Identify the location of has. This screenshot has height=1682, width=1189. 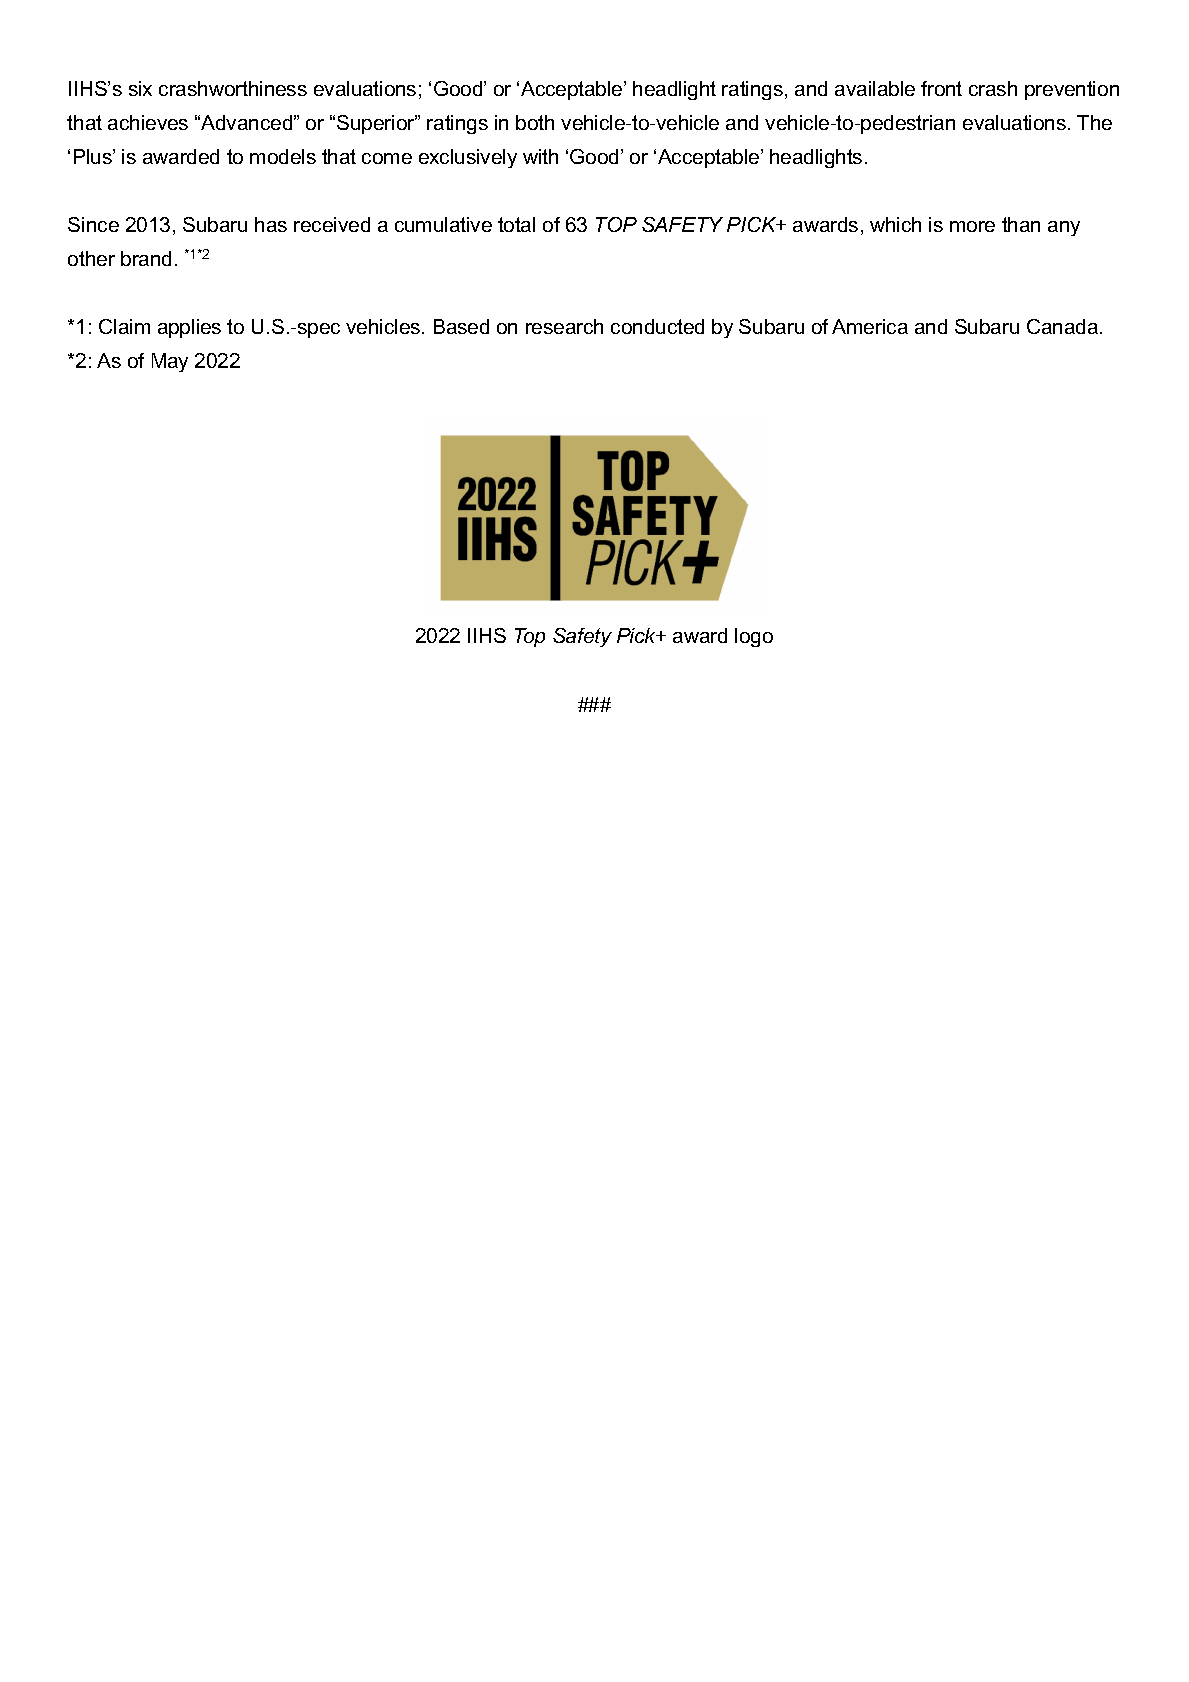
(271, 224).
